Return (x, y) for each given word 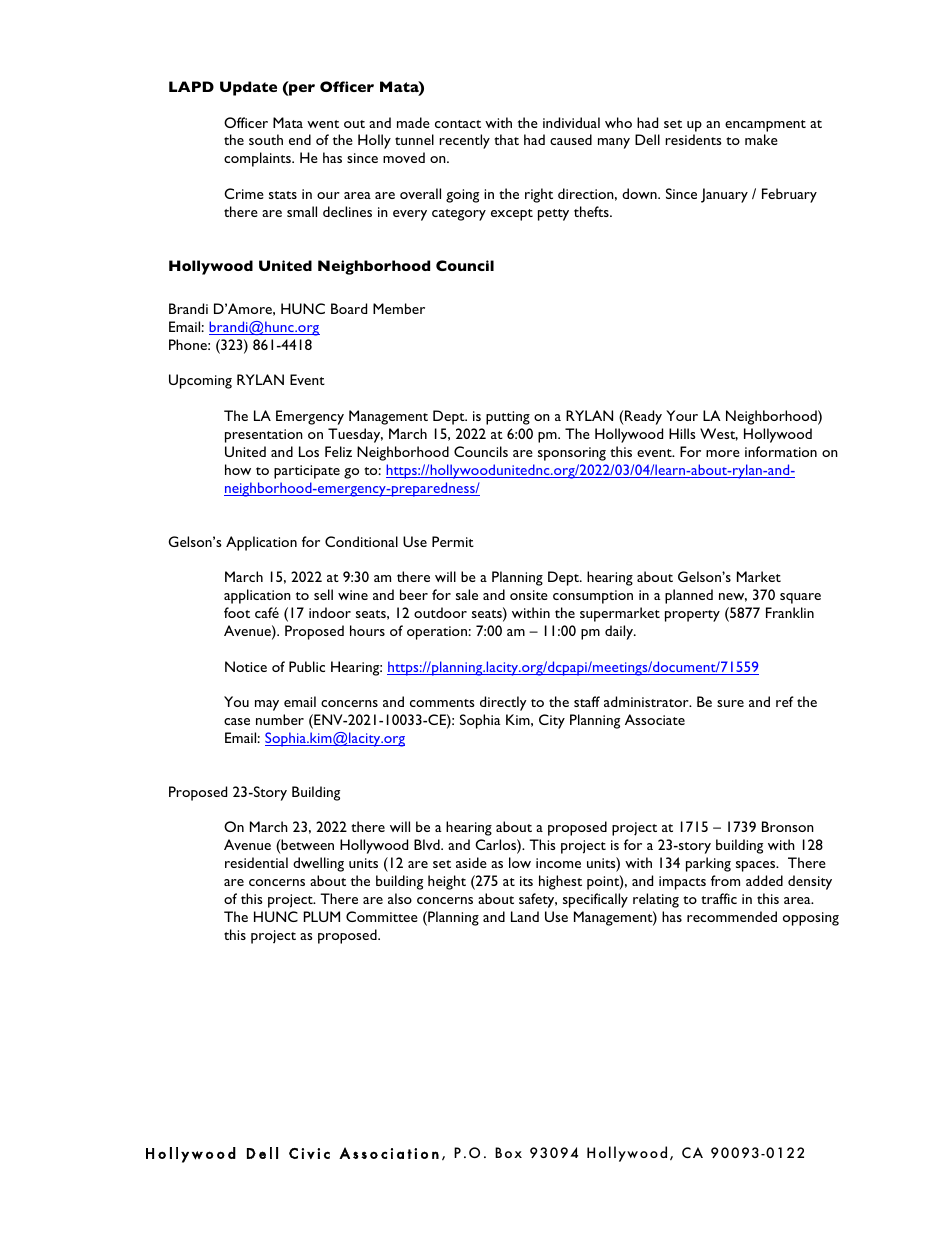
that (506, 139)
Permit (453, 541)
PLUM (322, 916)
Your (682, 415)
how (238, 469)
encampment (765, 126)
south (266, 139)
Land (525, 916)
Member (399, 308)
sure (730, 703)
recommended (732, 916)
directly (503, 703)
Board (349, 308)
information (781, 451)
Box (508, 1152)
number (280, 719)
